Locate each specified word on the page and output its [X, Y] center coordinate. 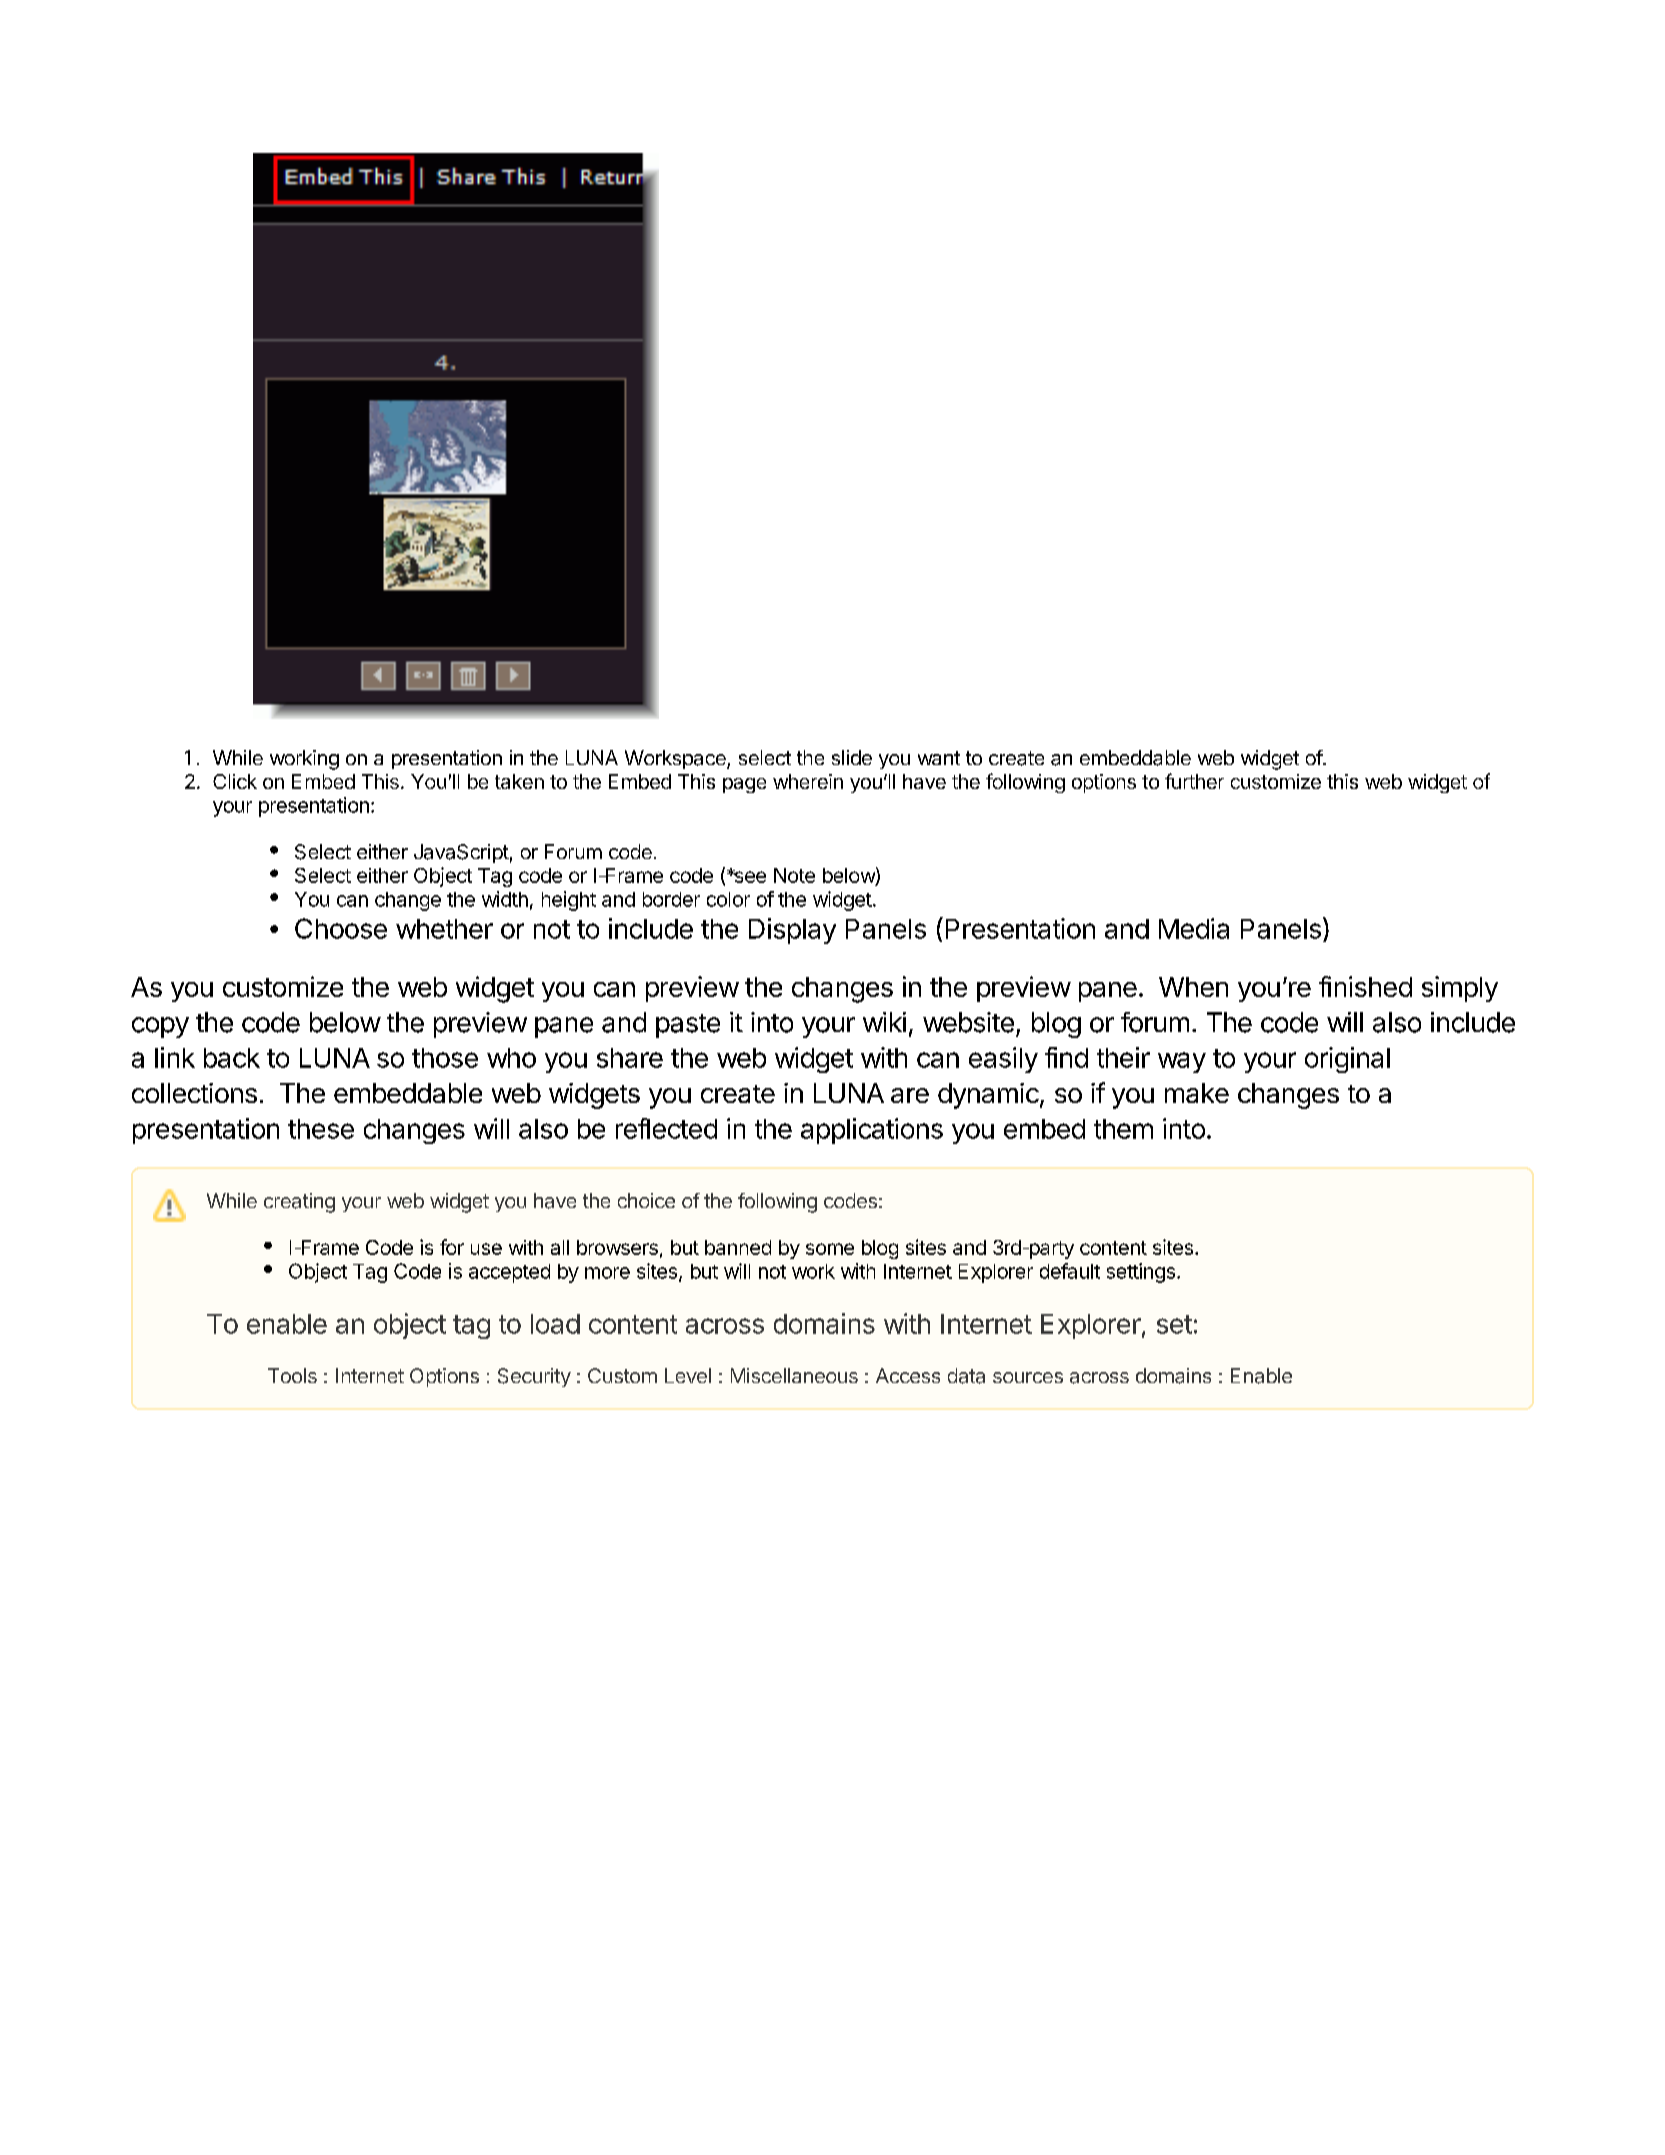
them [1123, 1129]
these [321, 1129]
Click [235, 781]
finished [1365, 986]
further [1194, 781]
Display [792, 931]
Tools [292, 1375]
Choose [341, 928]
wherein [808, 781]
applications [872, 1131]
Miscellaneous [794, 1375]
